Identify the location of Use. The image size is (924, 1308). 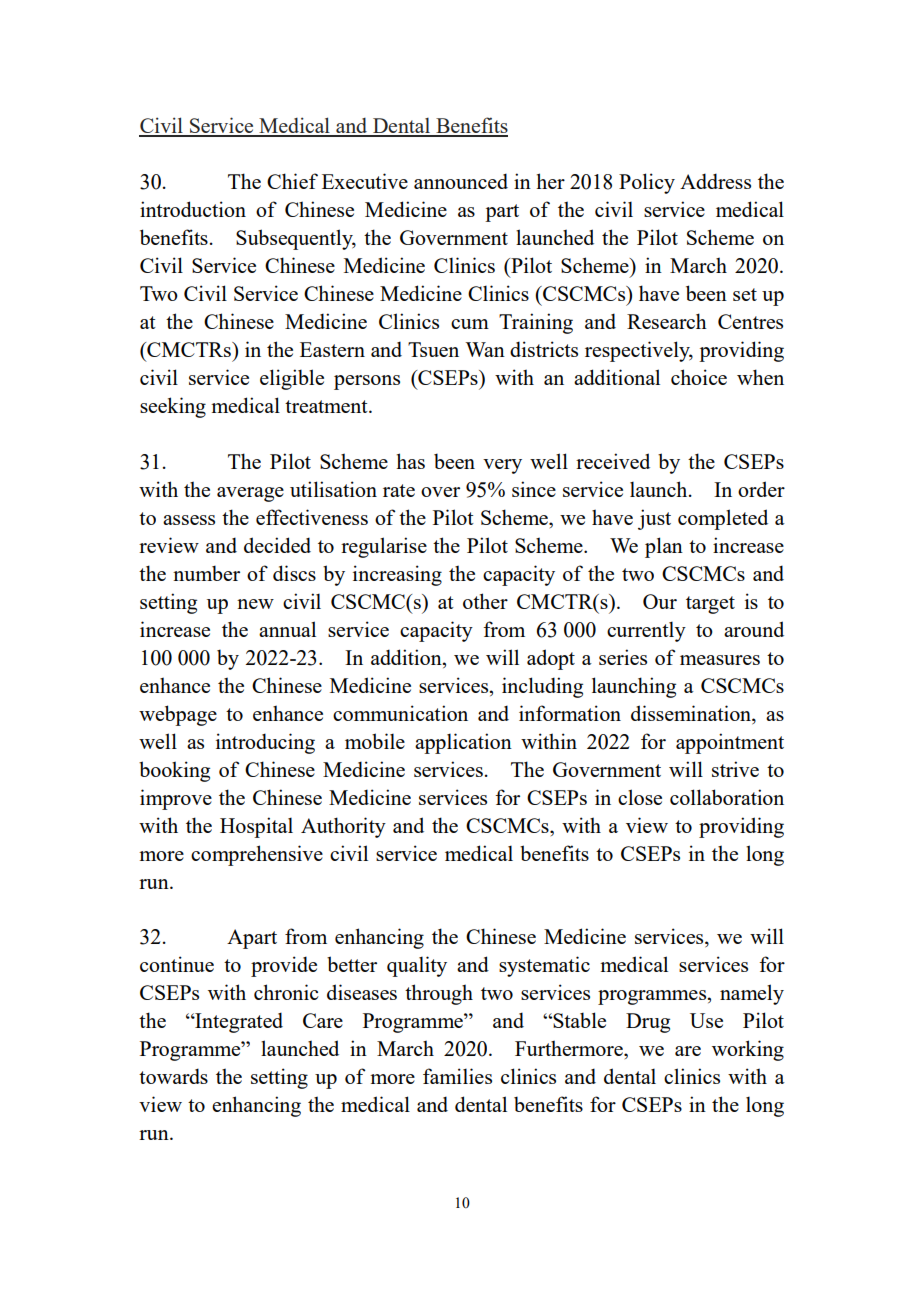
(706, 1020).
